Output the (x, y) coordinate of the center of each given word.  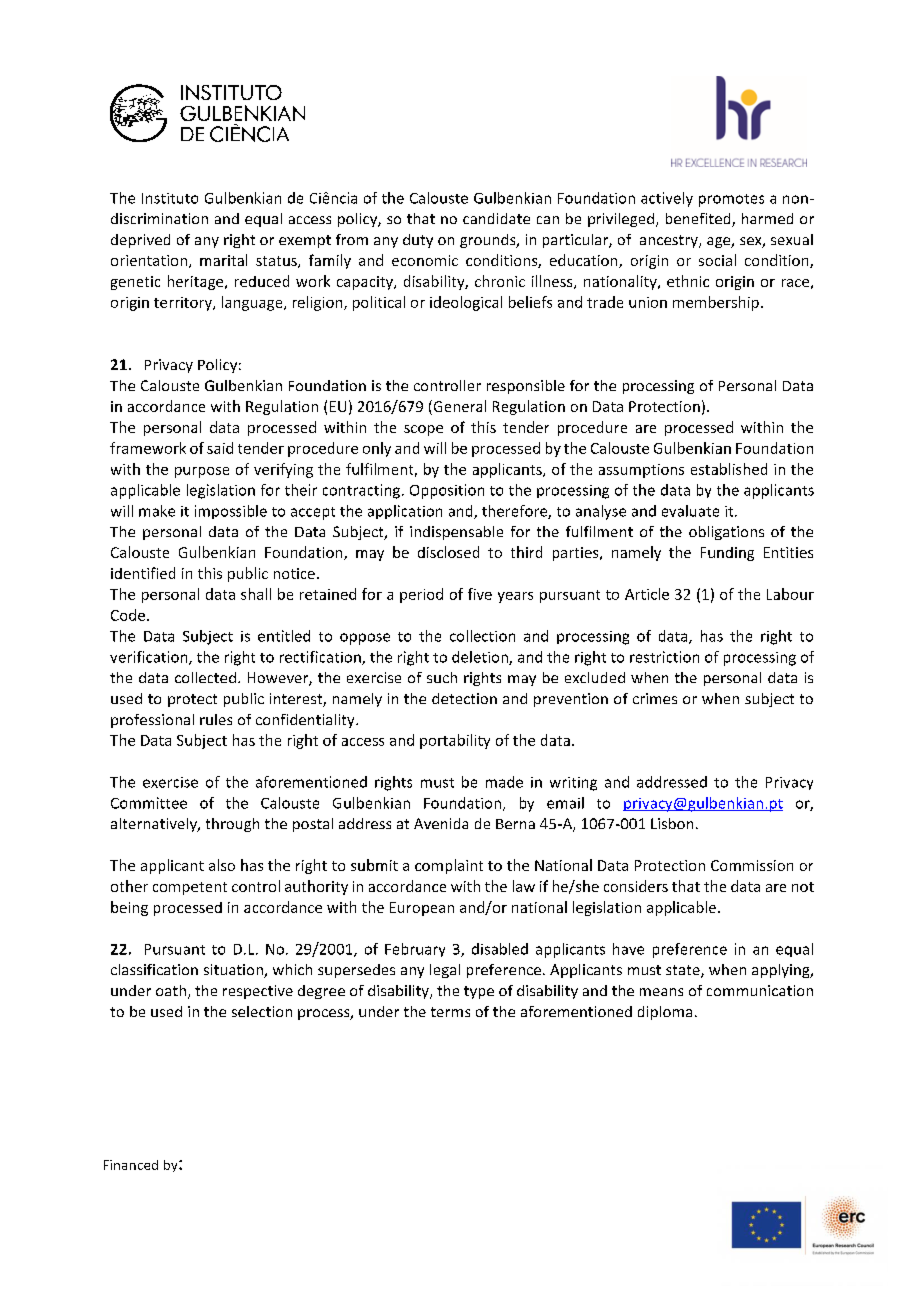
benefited (699, 220)
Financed (131, 1165)
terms (450, 1012)
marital (223, 260)
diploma (665, 1013)
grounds (489, 241)
